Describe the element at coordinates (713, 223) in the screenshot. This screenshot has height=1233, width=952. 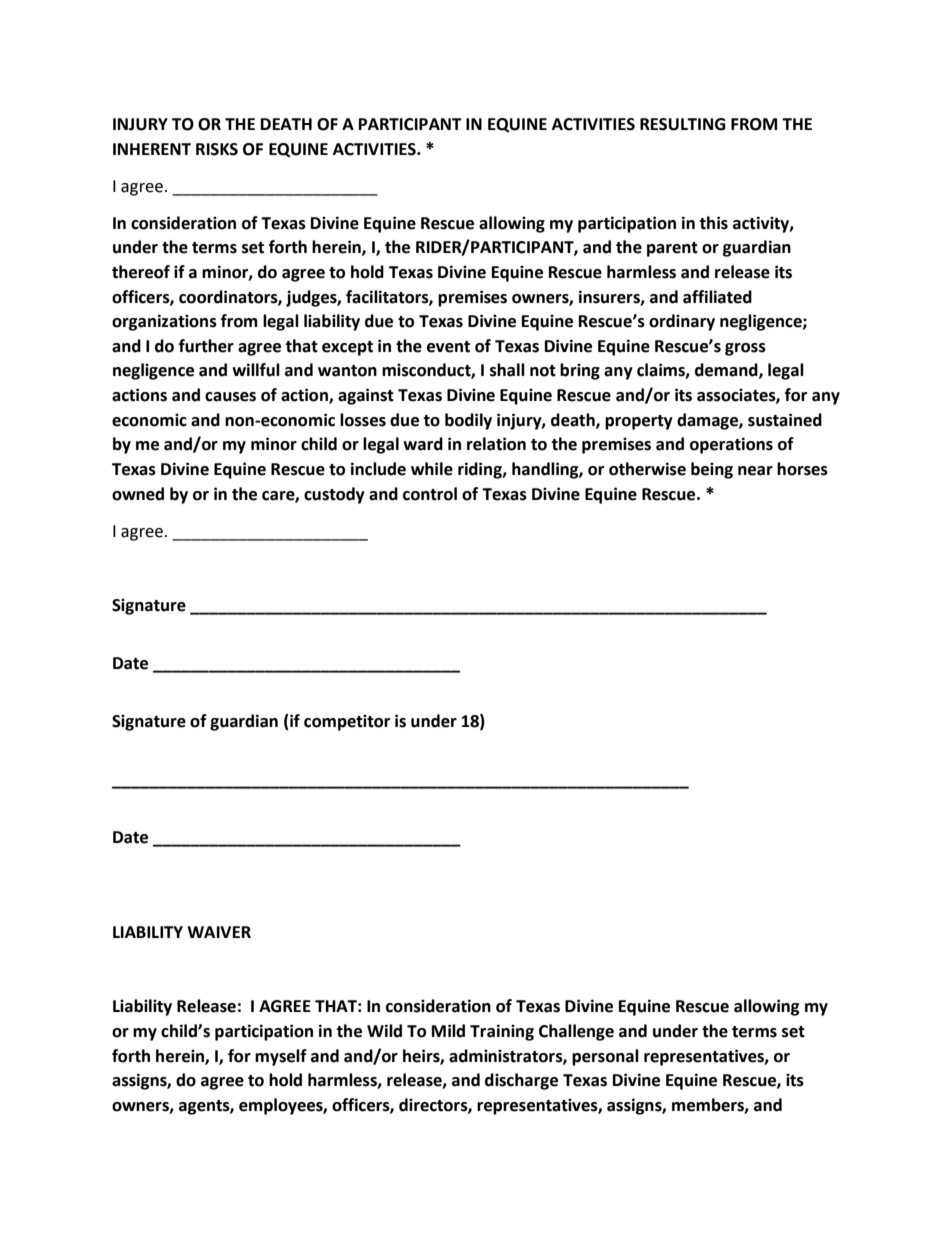
I see `this` at that location.
